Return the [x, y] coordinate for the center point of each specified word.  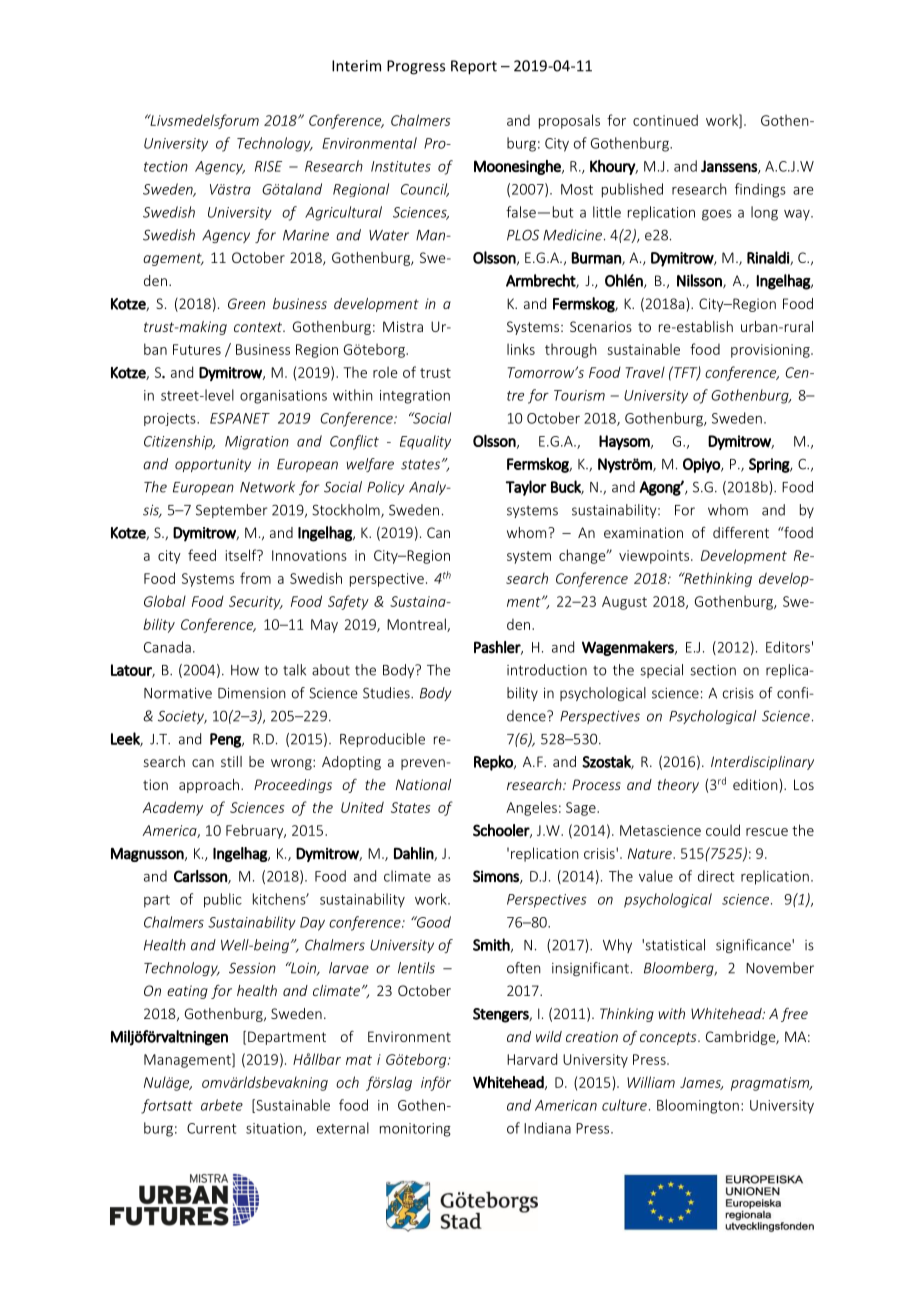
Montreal [417, 625]
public [223, 900]
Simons [497, 877]
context [259, 327]
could [723, 830]
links [521, 349]
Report [474, 67]
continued [665, 120]
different [741, 532]
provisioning [771, 351]
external [343, 1128]
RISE [268, 166]
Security [256, 603]
